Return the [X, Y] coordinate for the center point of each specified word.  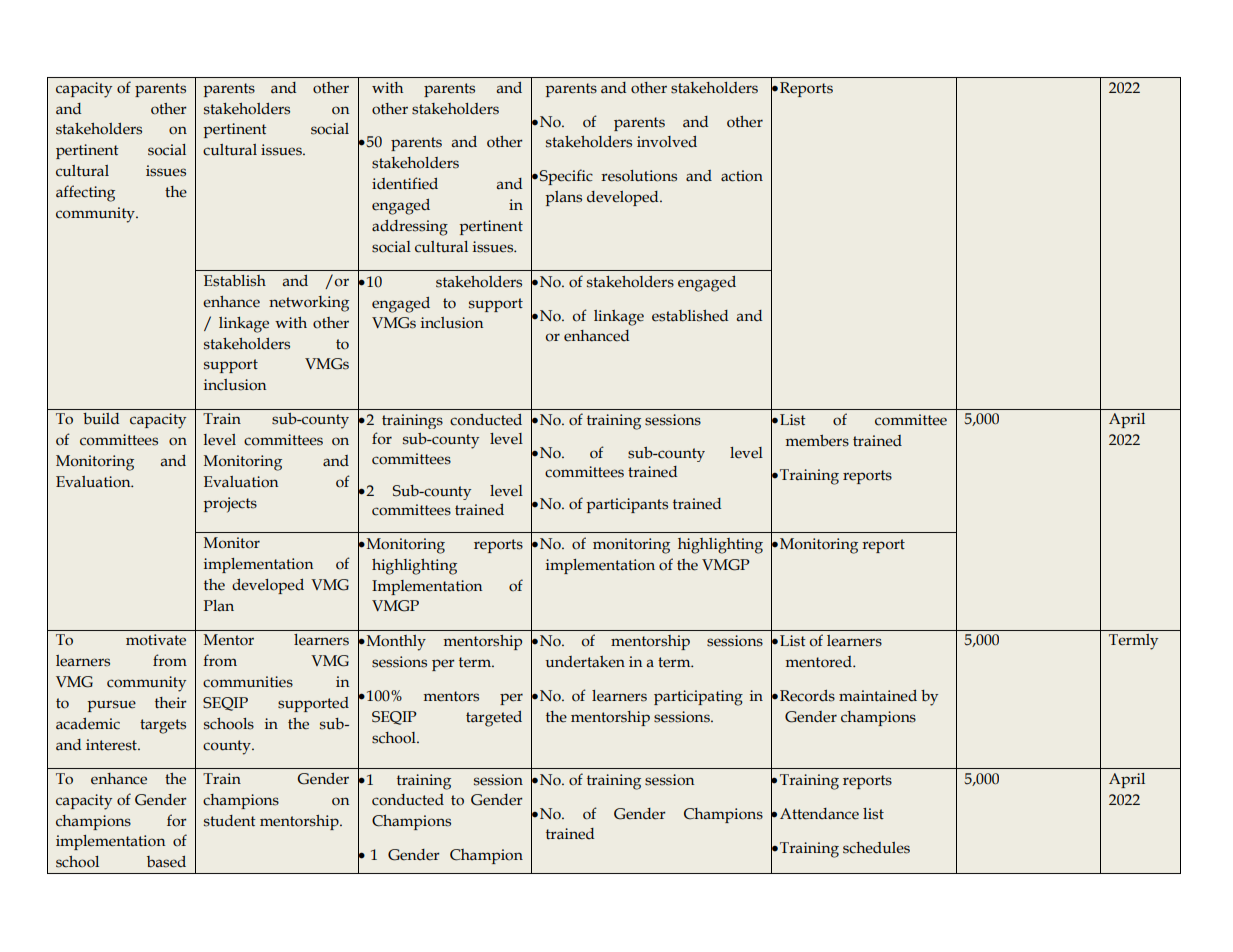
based [166, 862]
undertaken [585, 662]
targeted [494, 719]
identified [405, 183]
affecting [85, 193]
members [817, 440]
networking [309, 304]
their [171, 703]
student [230, 821]
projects [230, 505]
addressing [410, 228]
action [742, 176]
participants [627, 505]
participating [698, 698]
